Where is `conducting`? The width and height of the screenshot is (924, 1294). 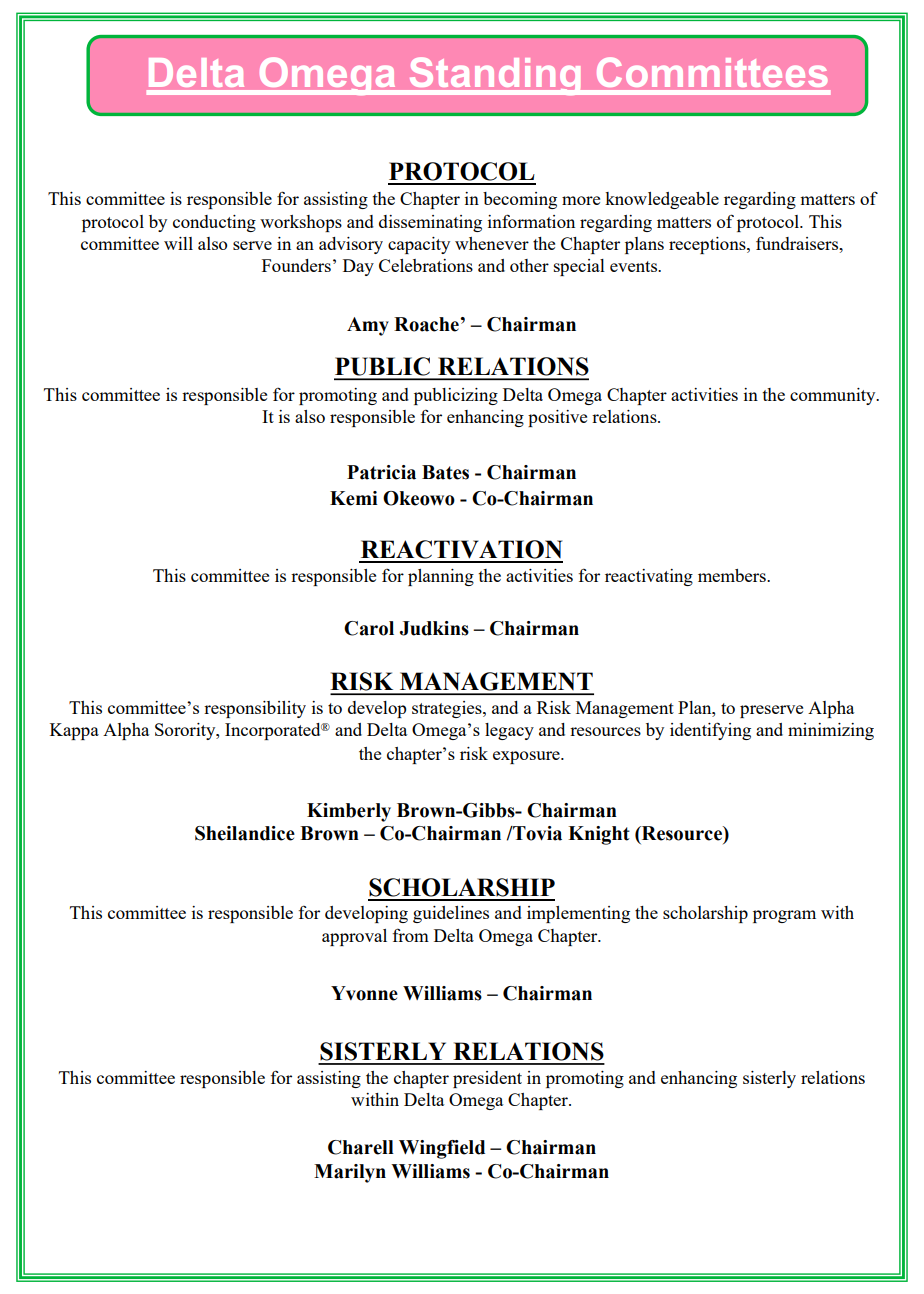
conducting is located at coordinates (214, 223).
